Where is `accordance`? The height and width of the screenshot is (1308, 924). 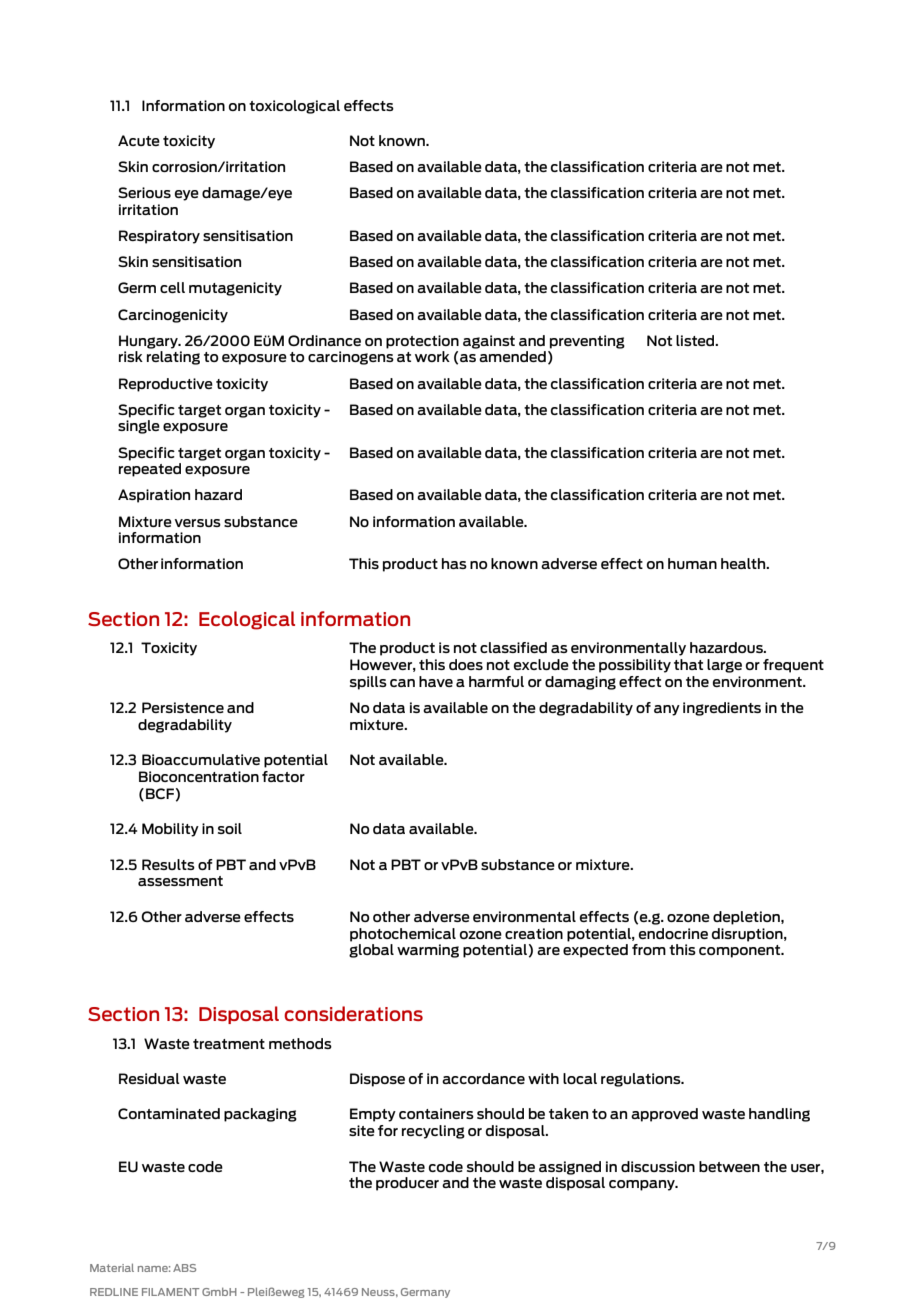
accordance is located at coordinates (483, 1078).
